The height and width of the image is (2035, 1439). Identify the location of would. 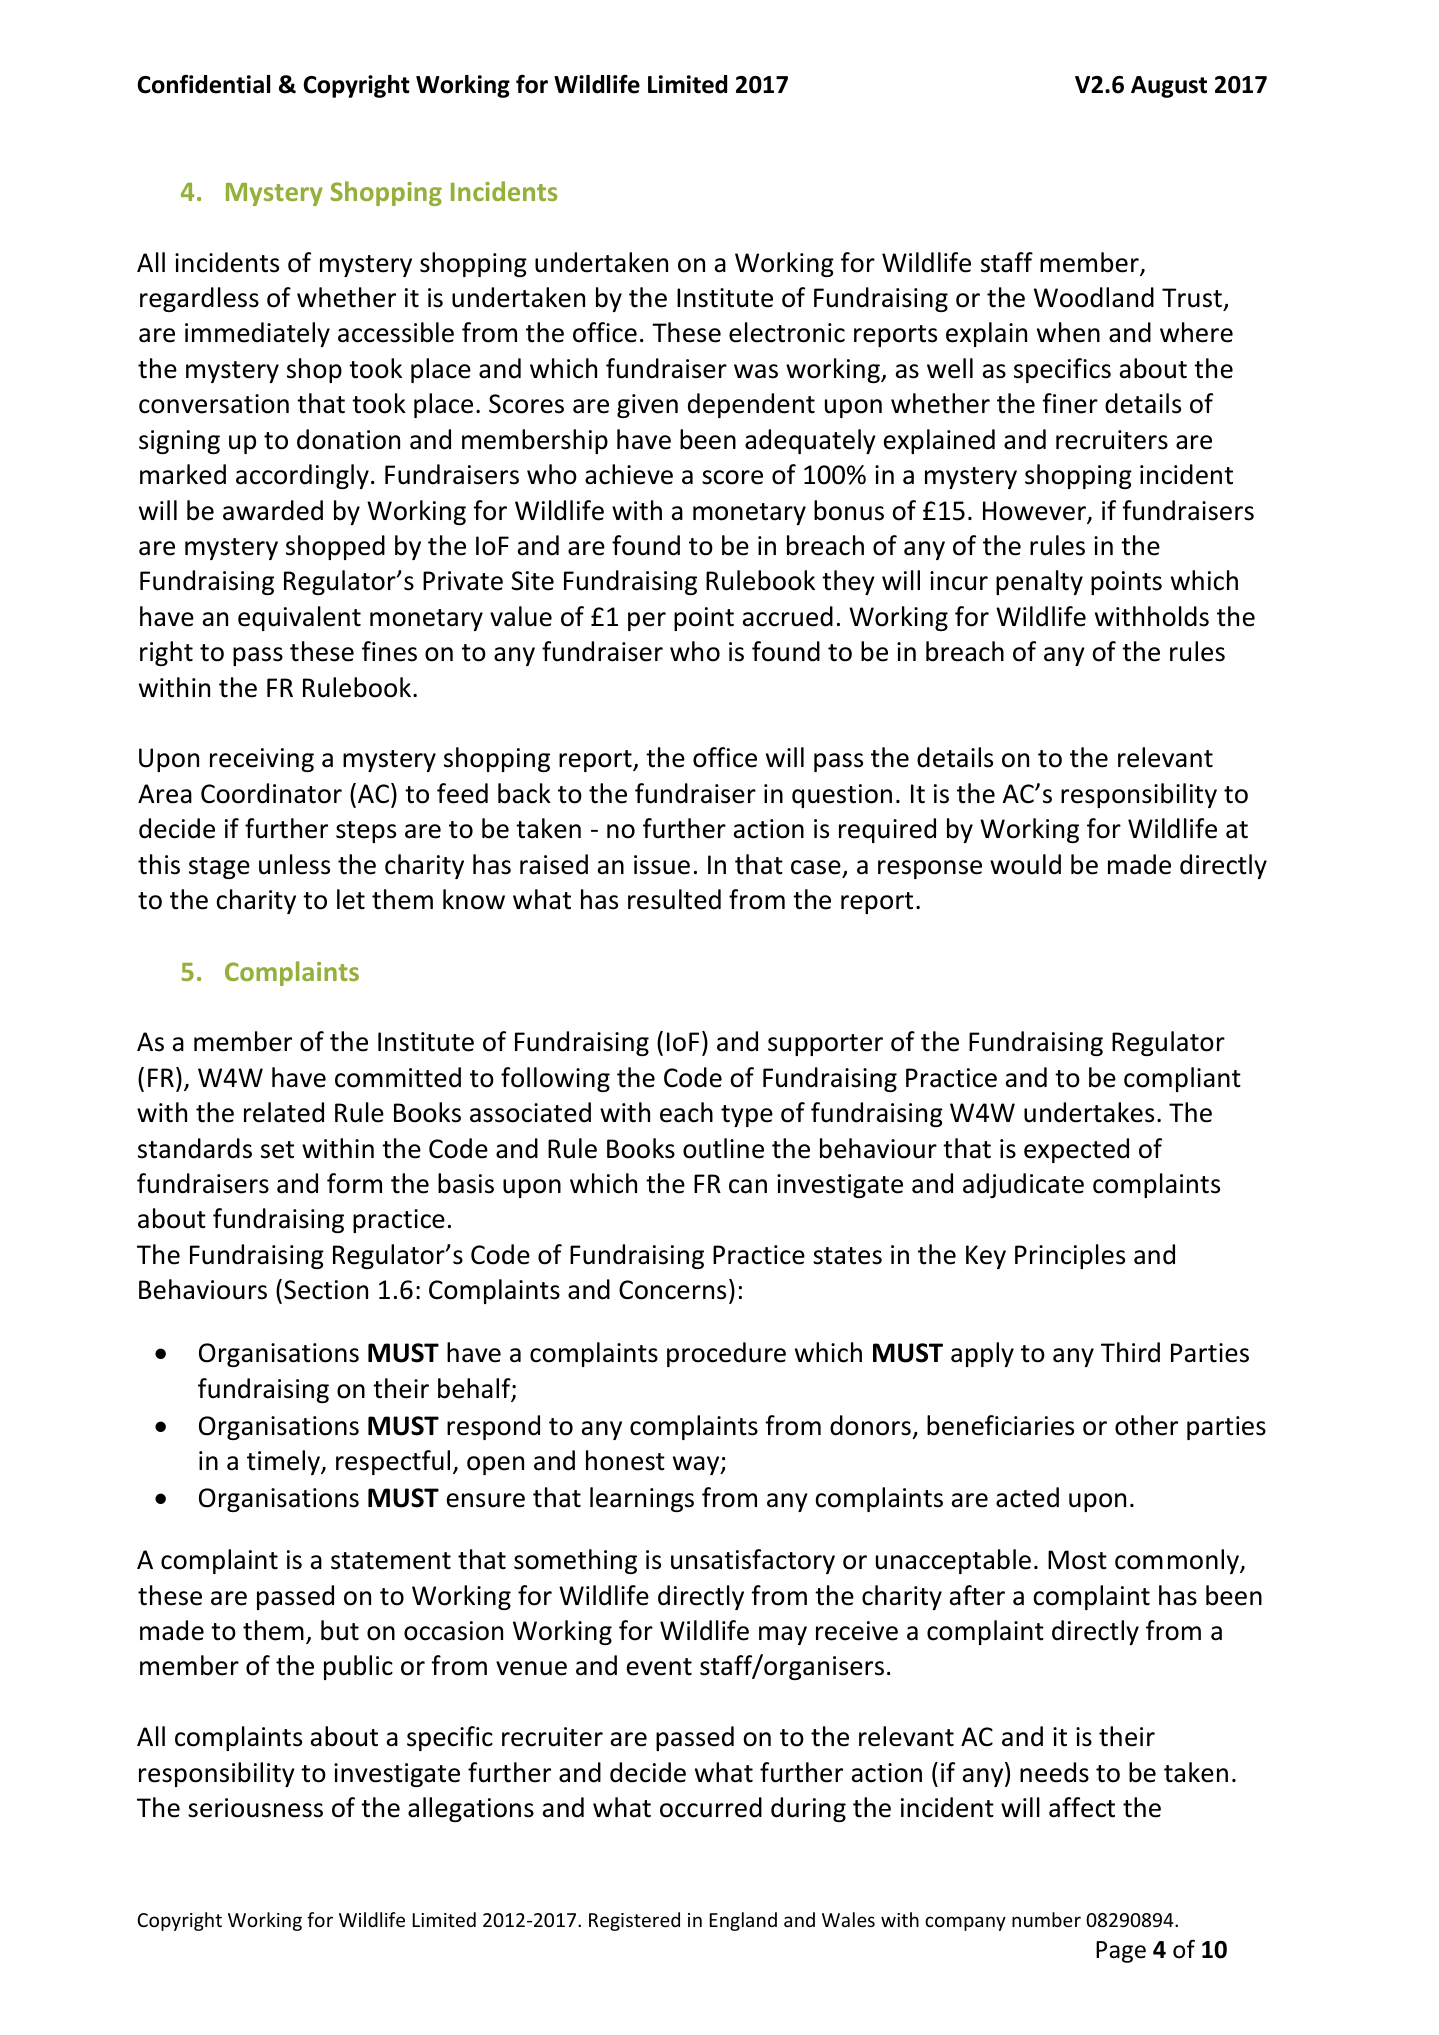
(1025, 864).
